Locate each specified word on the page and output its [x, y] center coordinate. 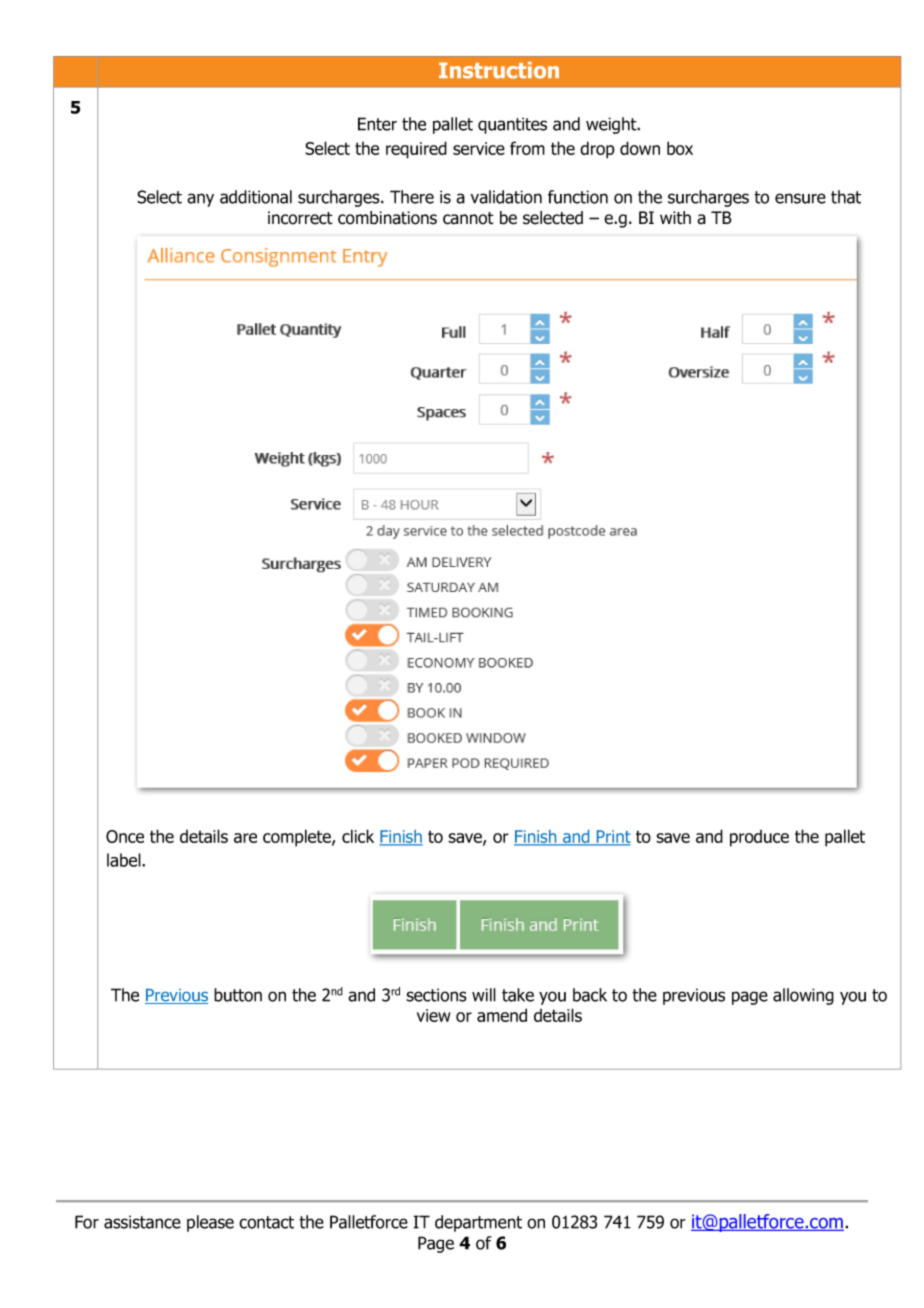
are [245, 838]
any [200, 200]
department [478, 1223]
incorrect [300, 218]
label [125, 860]
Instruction [499, 70]
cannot [468, 218]
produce [759, 838]
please [210, 1223]
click [358, 836]
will [484, 995]
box [680, 148]
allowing [803, 996]
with [675, 218]
